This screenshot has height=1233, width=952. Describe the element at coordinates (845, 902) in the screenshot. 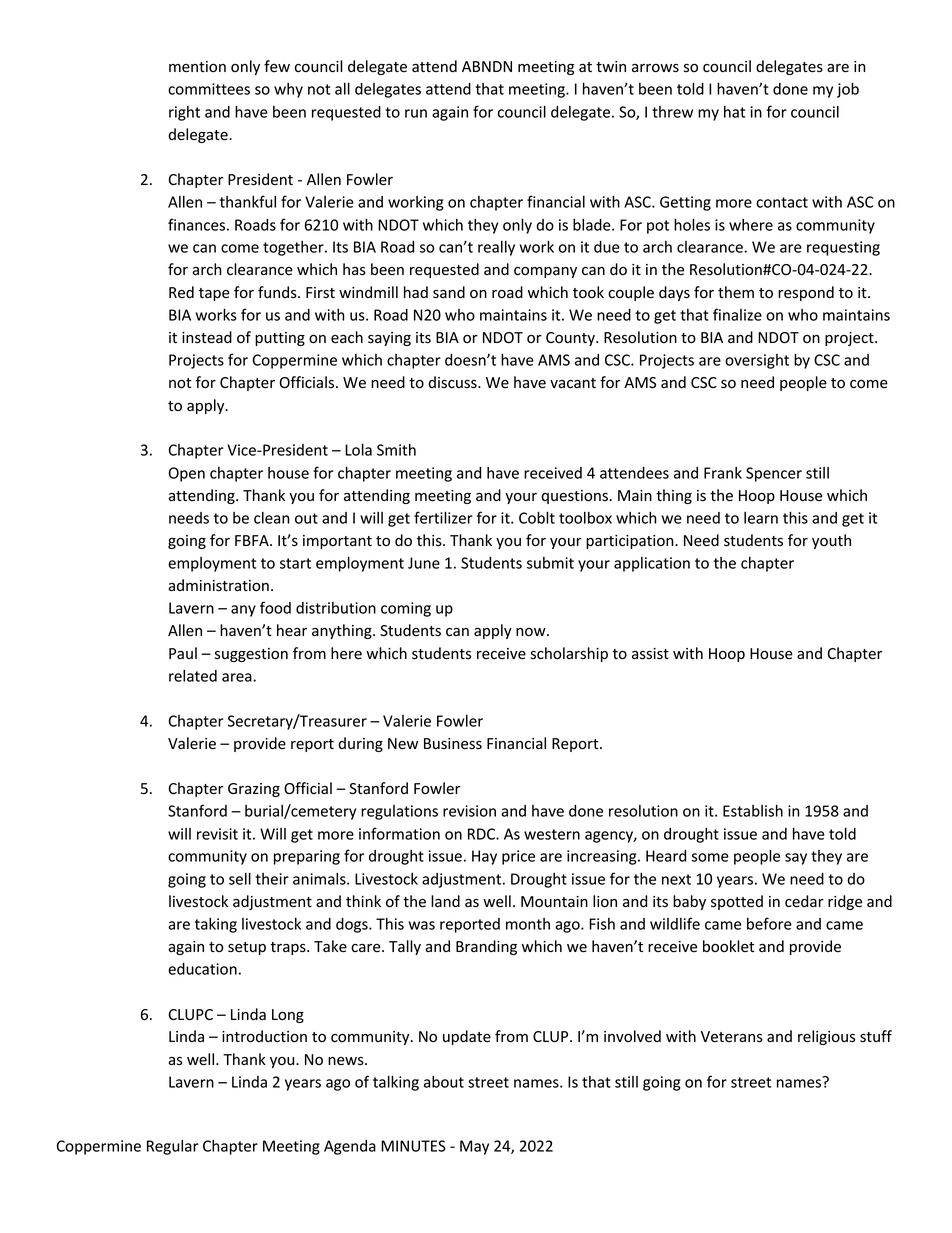

I see `ridge` at that location.
